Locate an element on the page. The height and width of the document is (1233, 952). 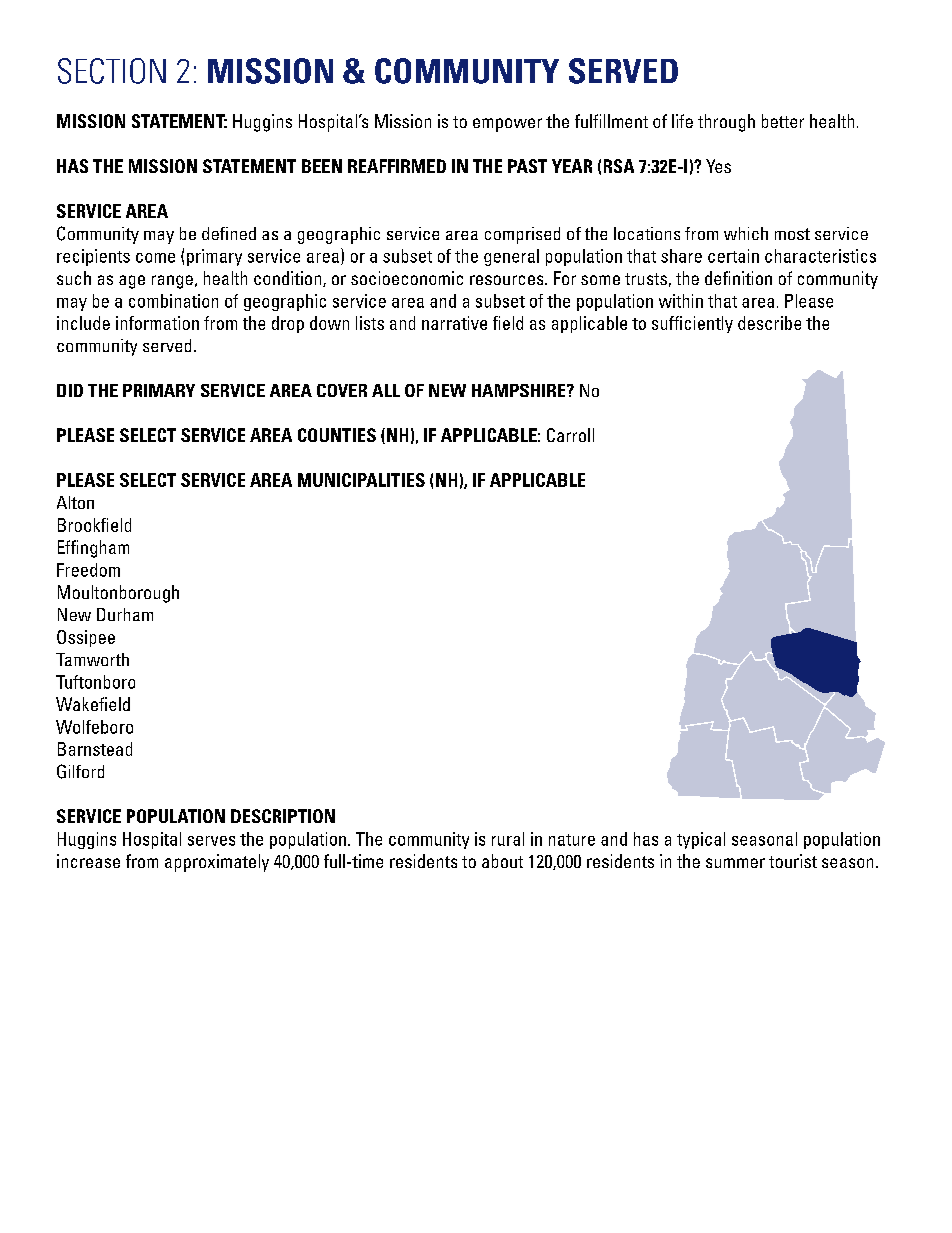
Alton is located at coordinates (75, 502).
